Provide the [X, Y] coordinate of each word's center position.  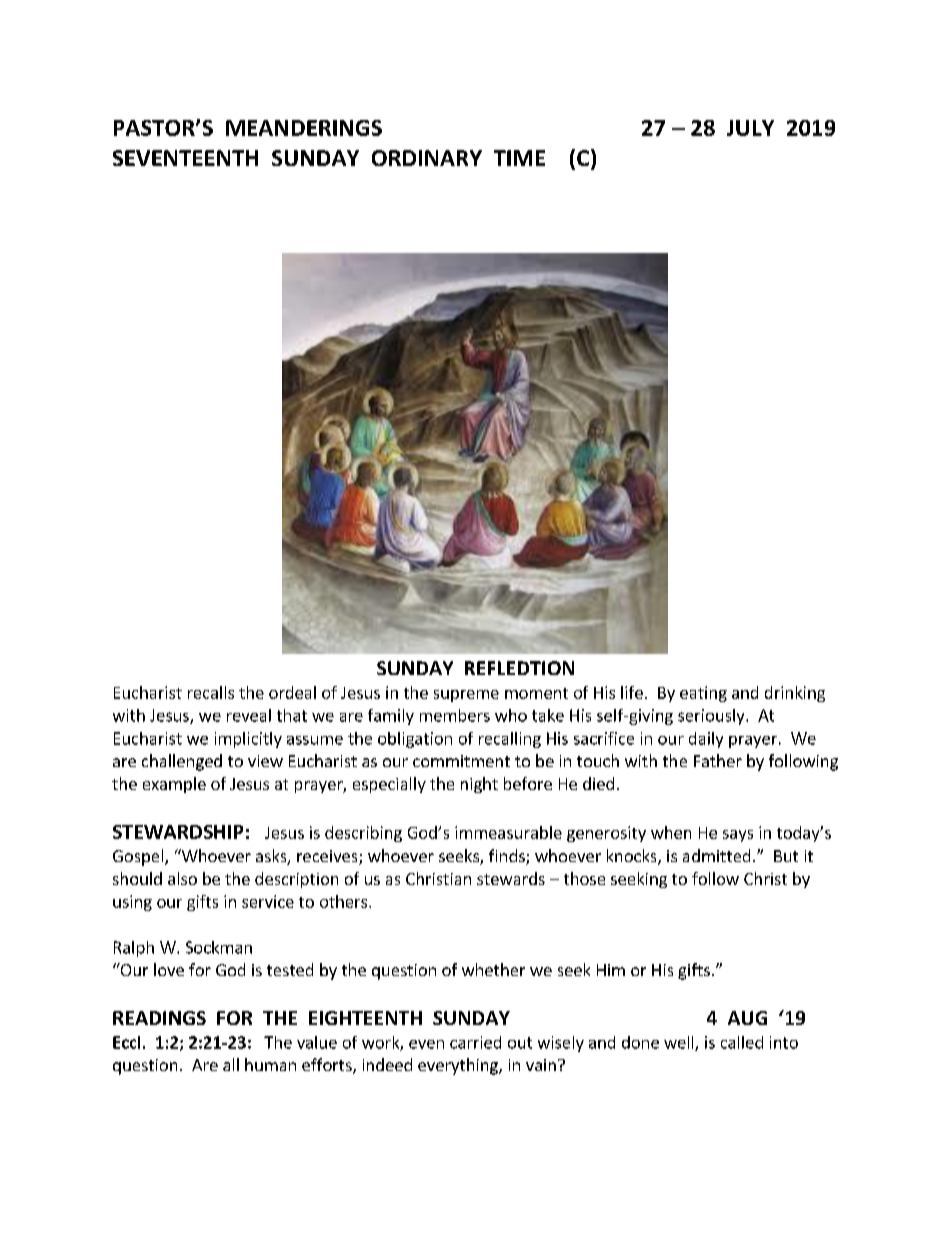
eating [703, 694]
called [742, 1042]
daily [706, 740]
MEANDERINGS [304, 128]
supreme [466, 696]
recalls [211, 692]
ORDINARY [427, 158]
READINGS [159, 1018]
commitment [461, 761]
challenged [182, 762]
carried [475, 1042]
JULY [750, 128]
